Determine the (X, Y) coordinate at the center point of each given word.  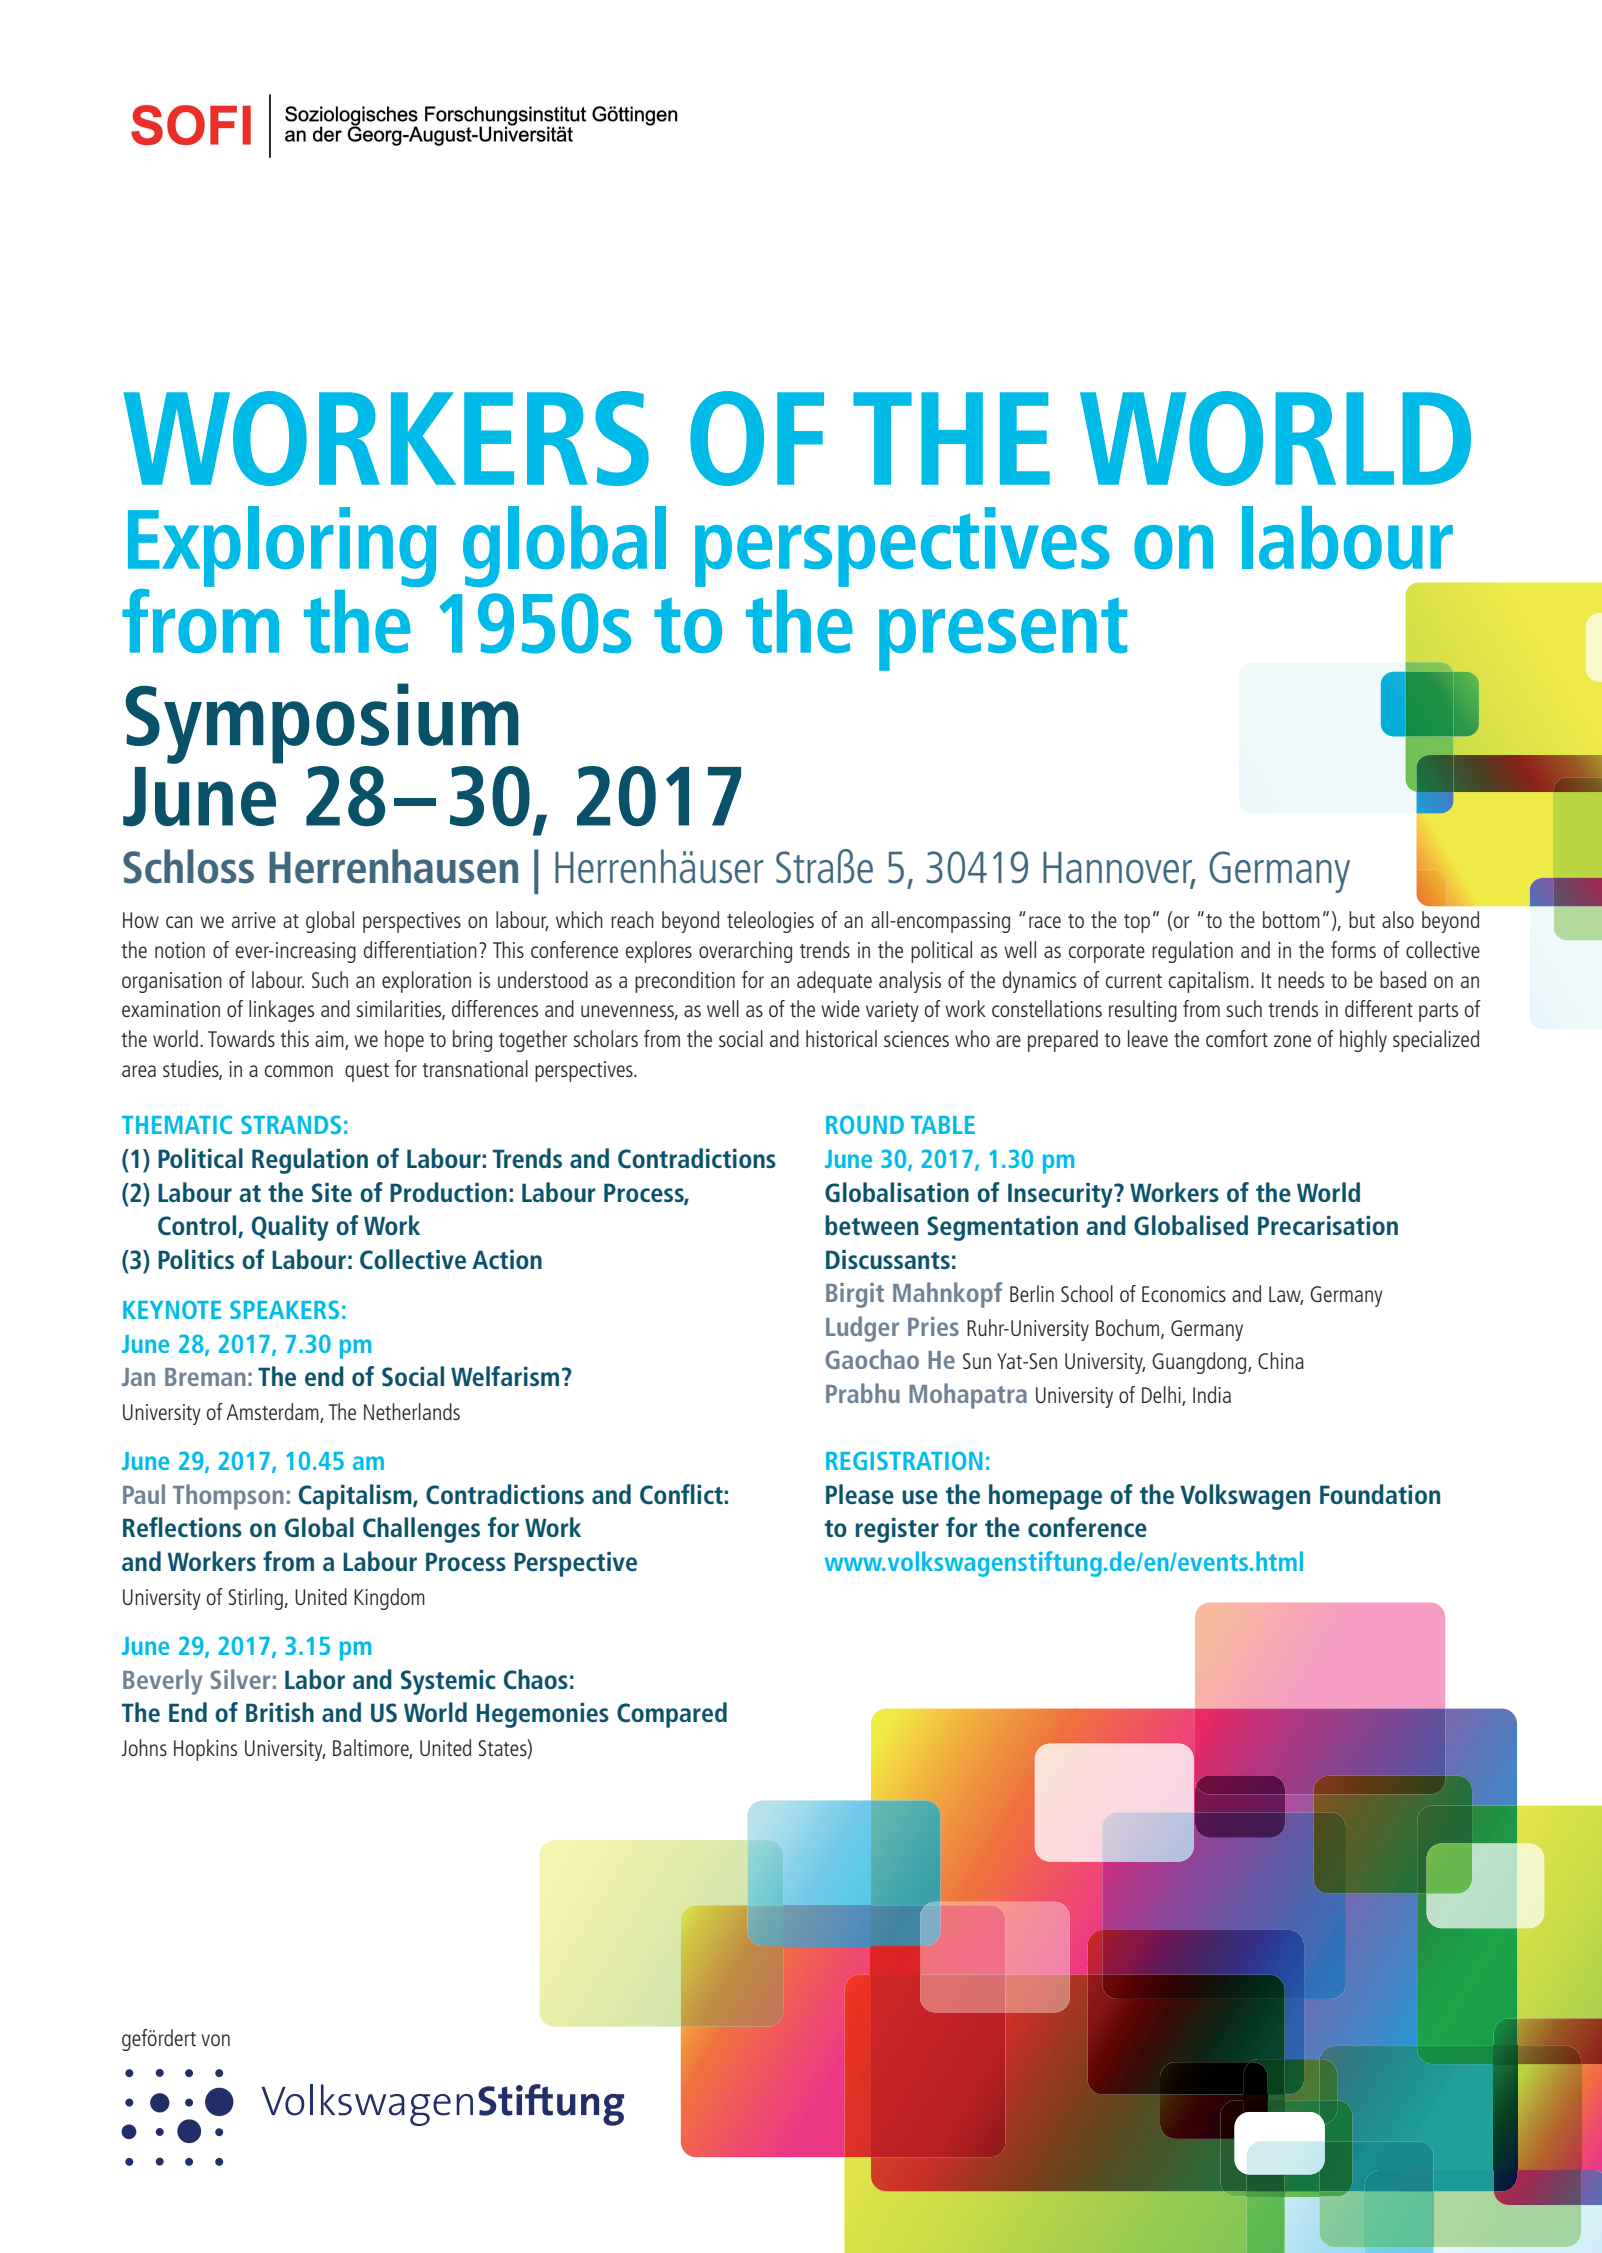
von (215, 2040)
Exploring (282, 548)
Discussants (888, 1259)
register (897, 1530)
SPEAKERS (284, 1309)
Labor (315, 1679)
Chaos (536, 1679)
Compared (672, 1715)
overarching (745, 952)
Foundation (1380, 1494)
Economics (1184, 1294)
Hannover (1119, 869)
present (1003, 634)
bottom (1291, 919)
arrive (254, 920)
